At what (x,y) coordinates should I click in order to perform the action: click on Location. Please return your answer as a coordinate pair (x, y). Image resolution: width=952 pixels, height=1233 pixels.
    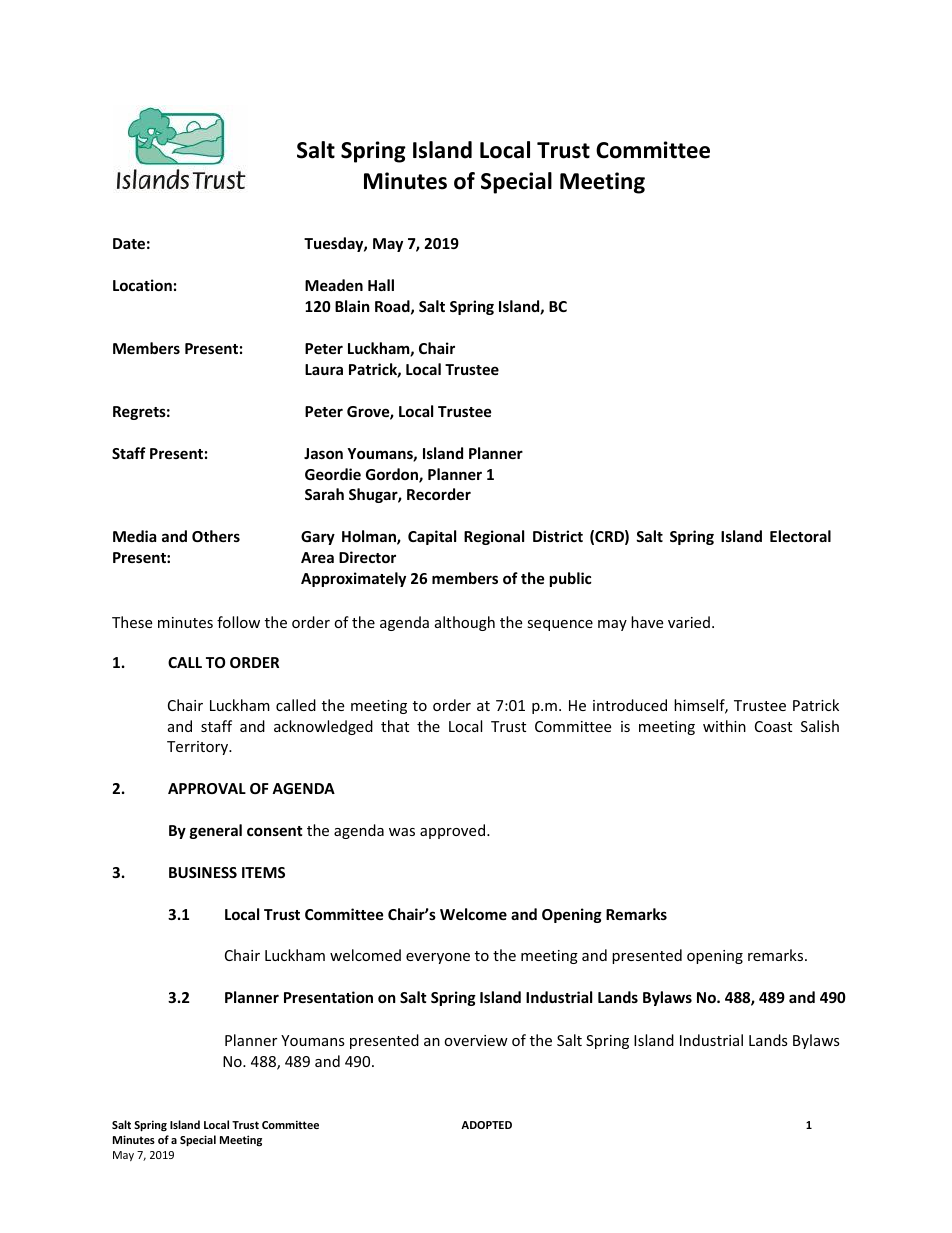
    Looking at the image, I should click on (142, 285).
